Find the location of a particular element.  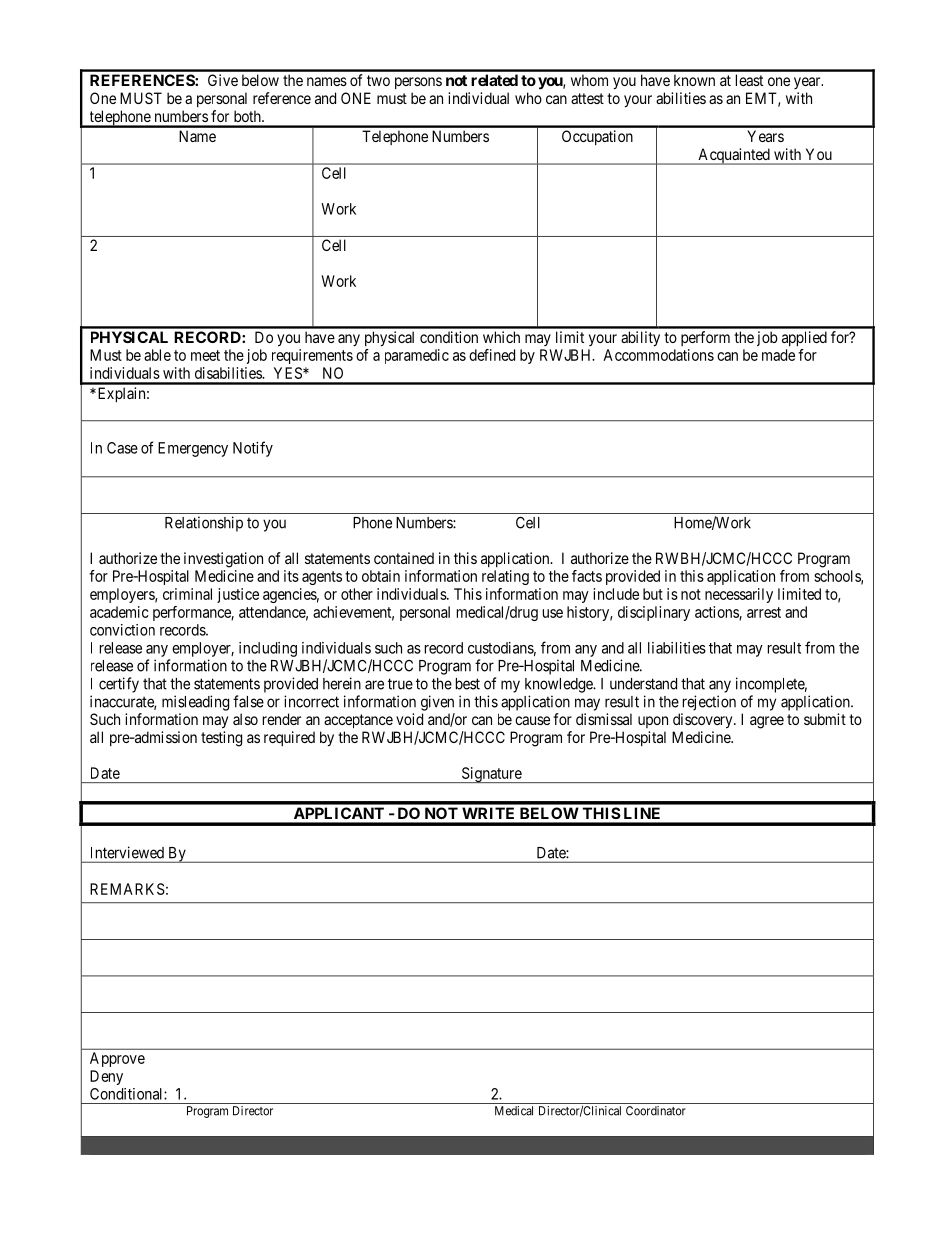

best is located at coordinates (468, 684).
